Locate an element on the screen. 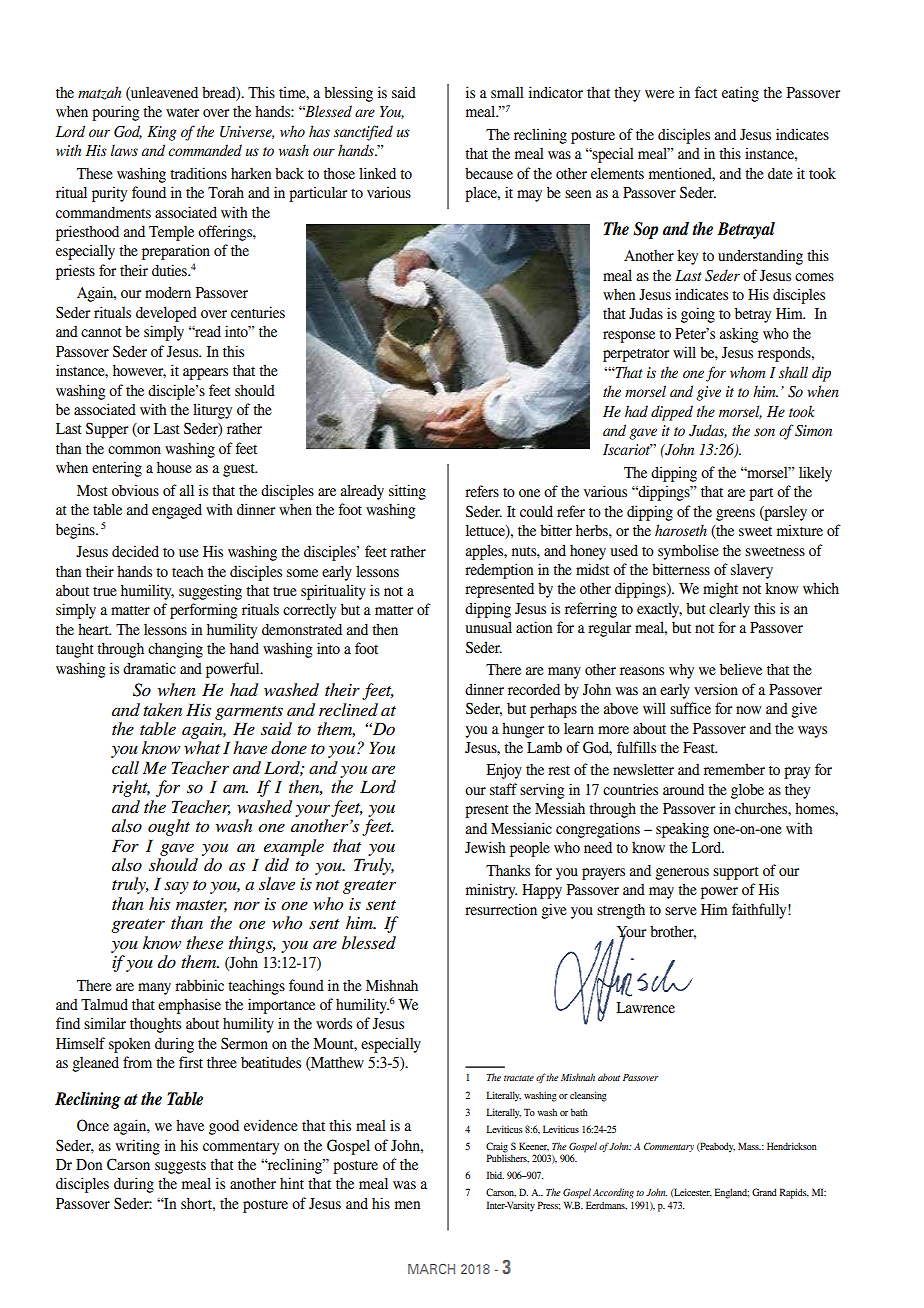 This screenshot has width=924, height=1308. MARCH is located at coordinates (431, 1269).
